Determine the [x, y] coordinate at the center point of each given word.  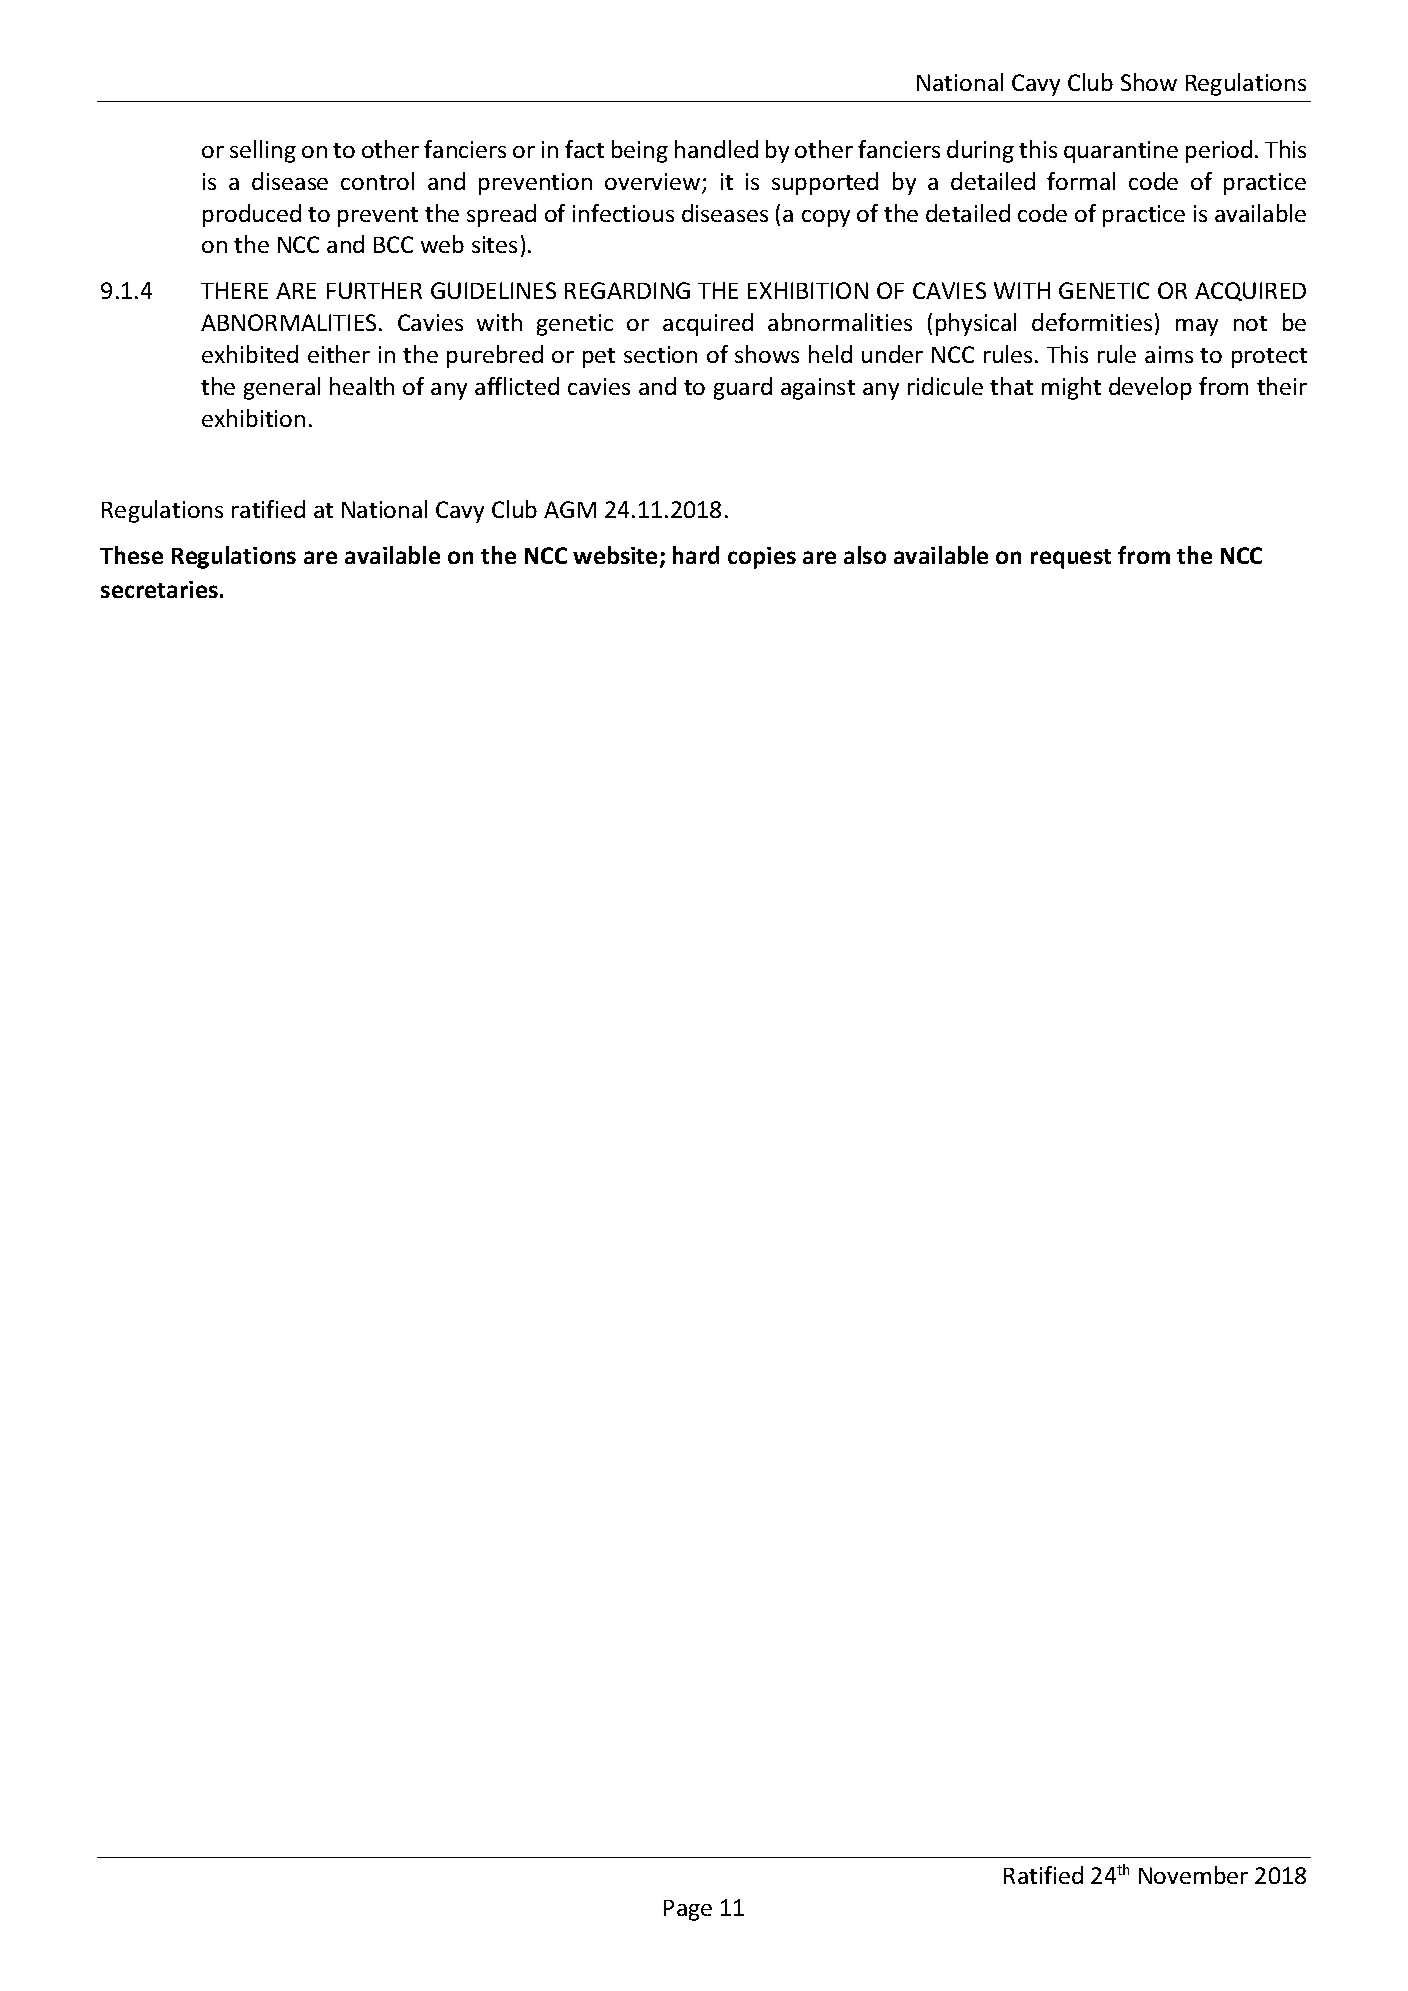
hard [696, 555]
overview [654, 183]
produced [252, 215]
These [131, 555]
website [617, 556]
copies [762, 558]
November [1193, 1875]
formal [1081, 181]
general [282, 388]
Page [688, 1910]
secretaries [159, 589]
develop [1150, 388]
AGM [570, 509]
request [1071, 559]
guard [743, 388]
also [865, 555]
